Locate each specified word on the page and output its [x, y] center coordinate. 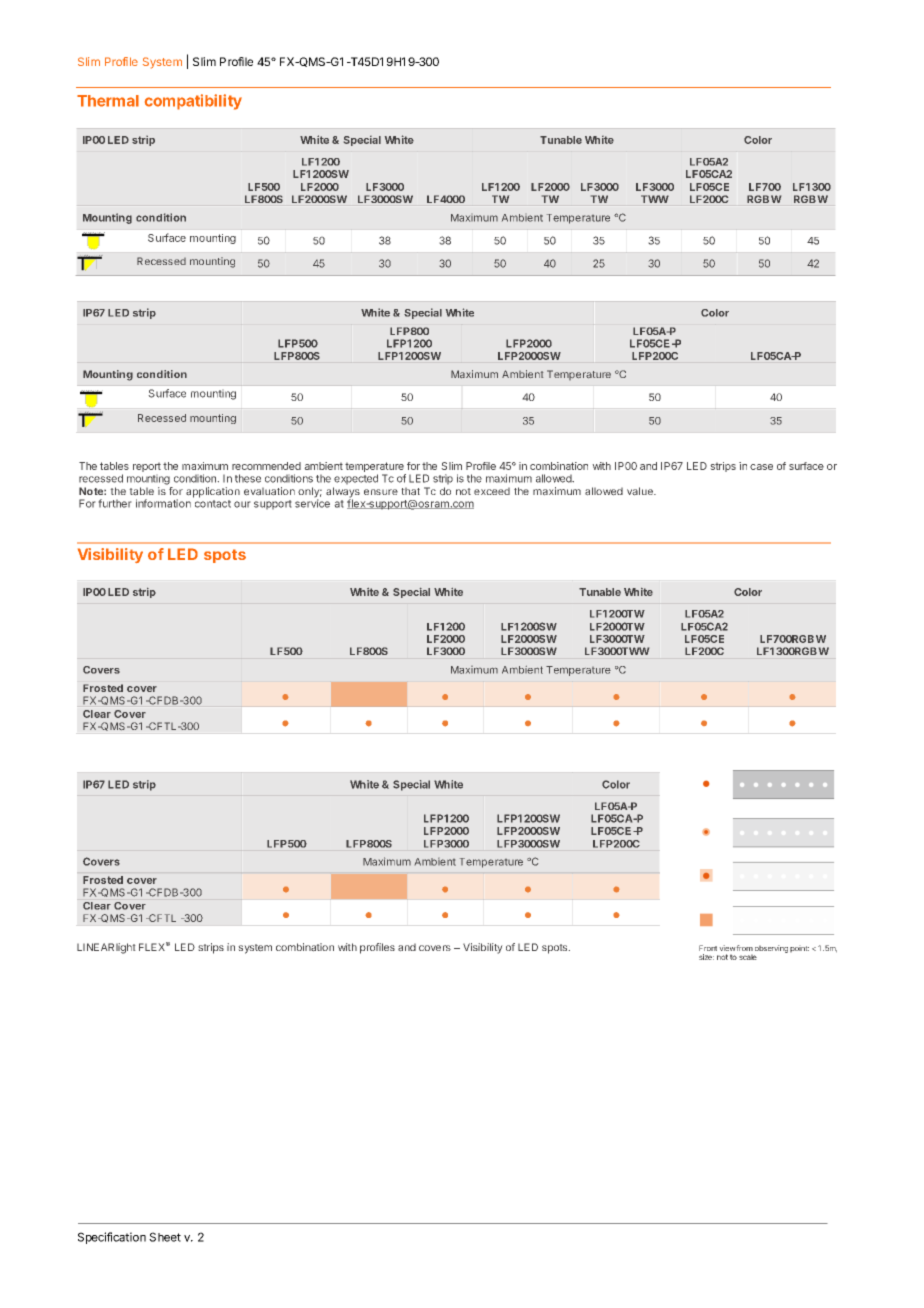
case [761, 467]
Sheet [165, 1237]
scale [748, 957]
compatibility [193, 102]
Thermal [108, 101]
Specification [112, 1238]
